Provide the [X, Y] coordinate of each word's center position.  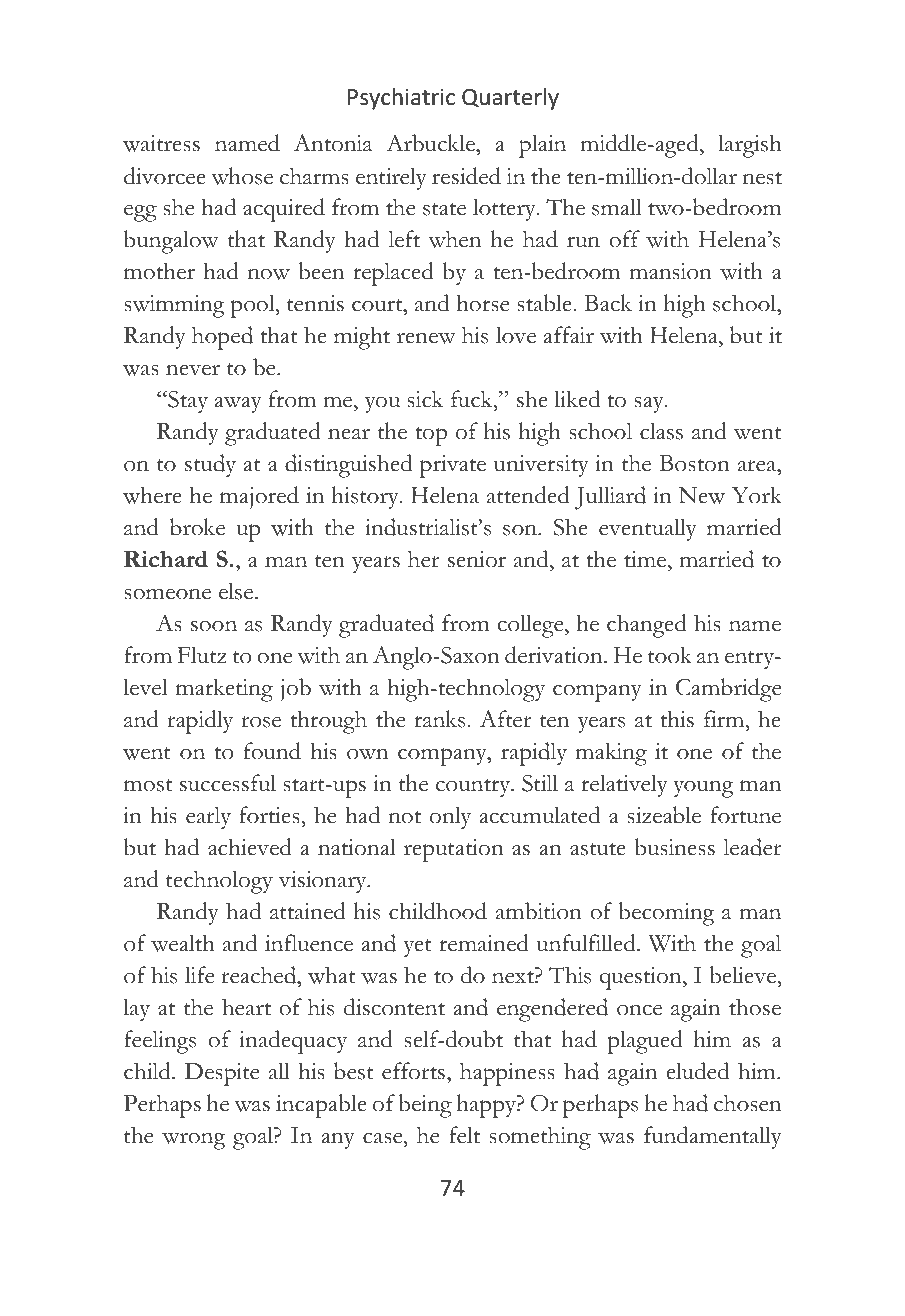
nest [762, 178]
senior [477, 559]
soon [214, 626]
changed [647, 626]
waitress [161, 143]
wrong [193, 1141]
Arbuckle [431, 143]
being [425, 1106]
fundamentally [713, 1137]
